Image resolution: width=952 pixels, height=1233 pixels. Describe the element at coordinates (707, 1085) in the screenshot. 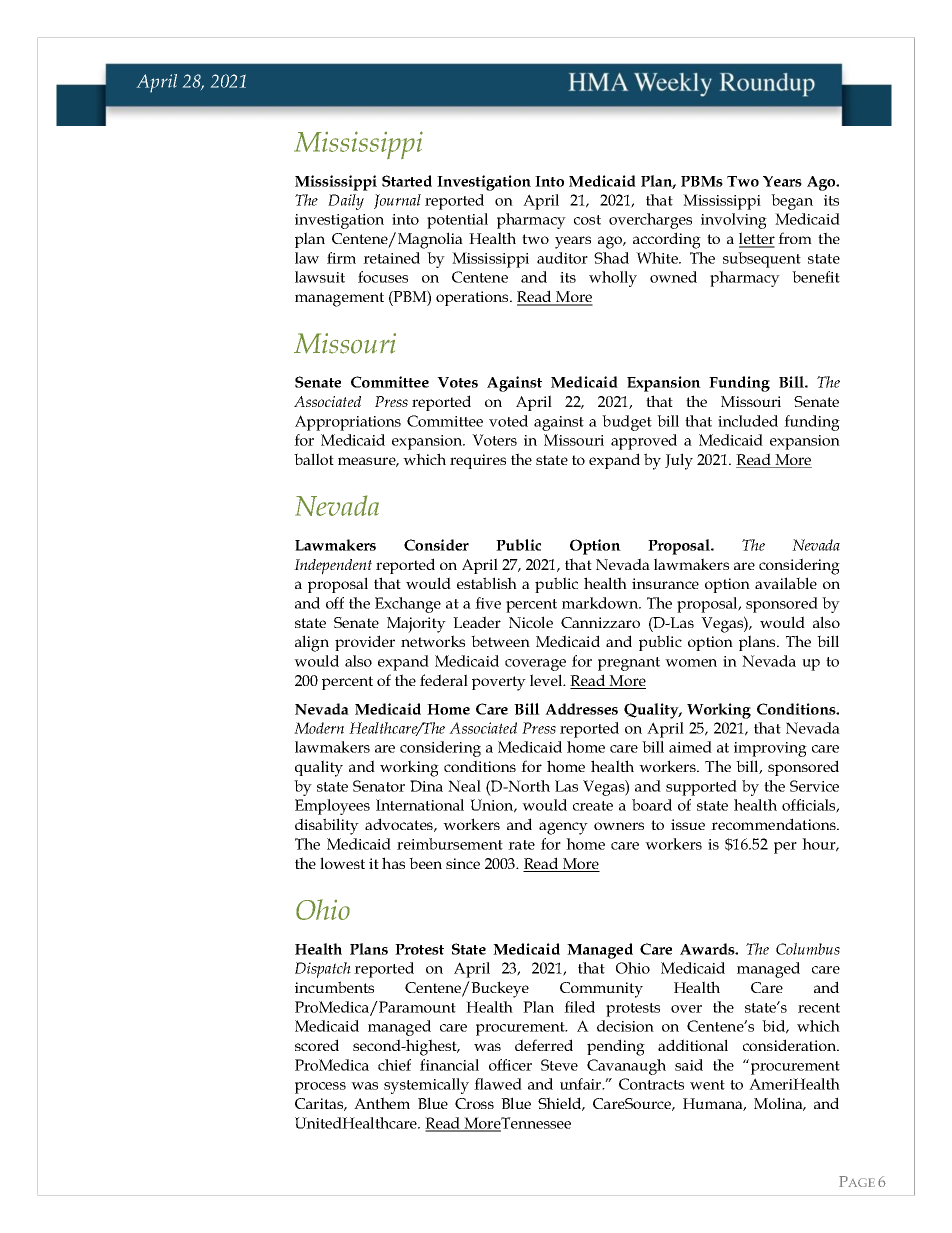

I see `went` at that location.
